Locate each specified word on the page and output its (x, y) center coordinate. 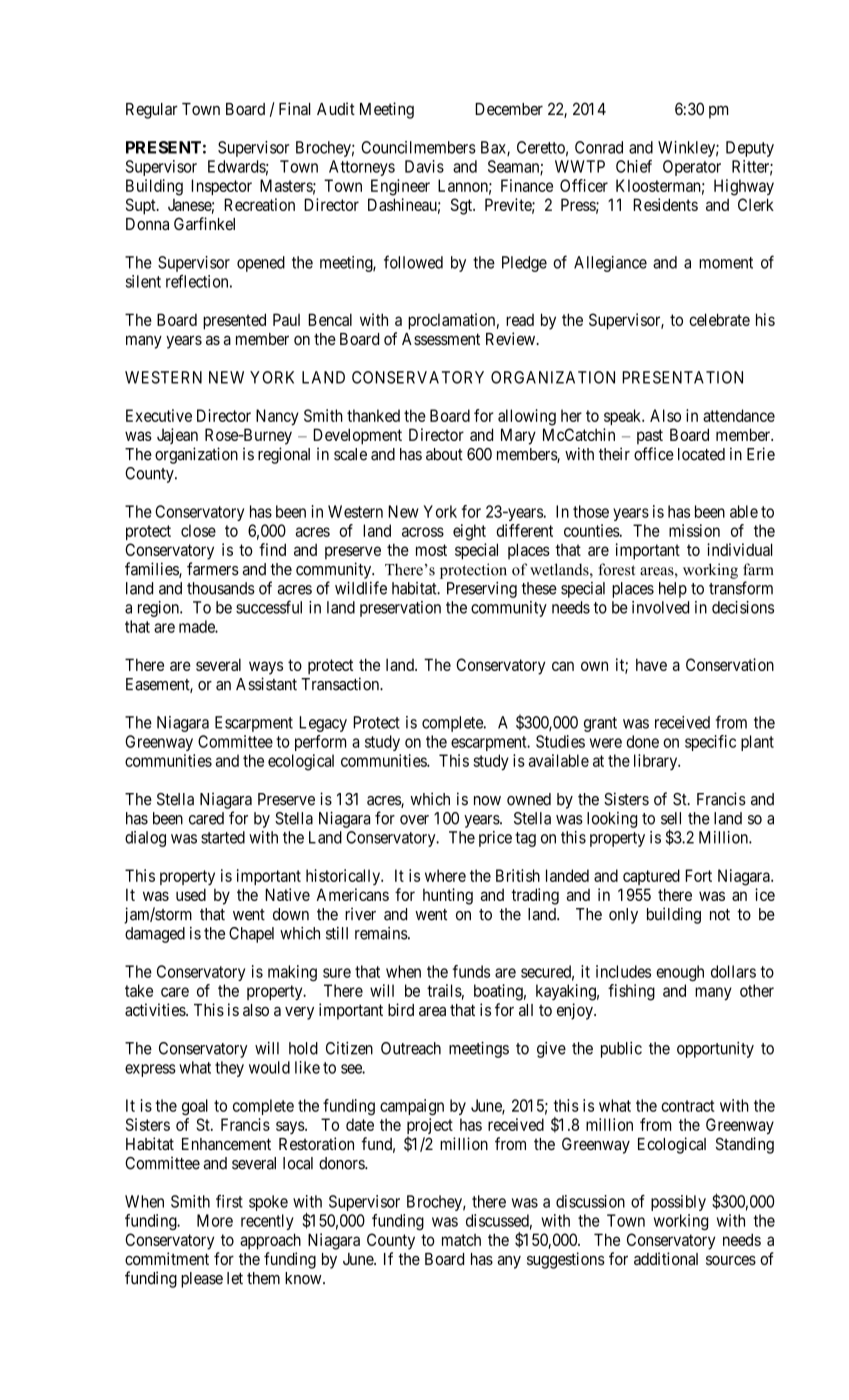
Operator (692, 168)
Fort (698, 875)
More (215, 1220)
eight (469, 532)
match (461, 1240)
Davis (424, 166)
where (445, 875)
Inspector (221, 187)
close (198, 530)
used (191, 894)
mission (694, 530)
